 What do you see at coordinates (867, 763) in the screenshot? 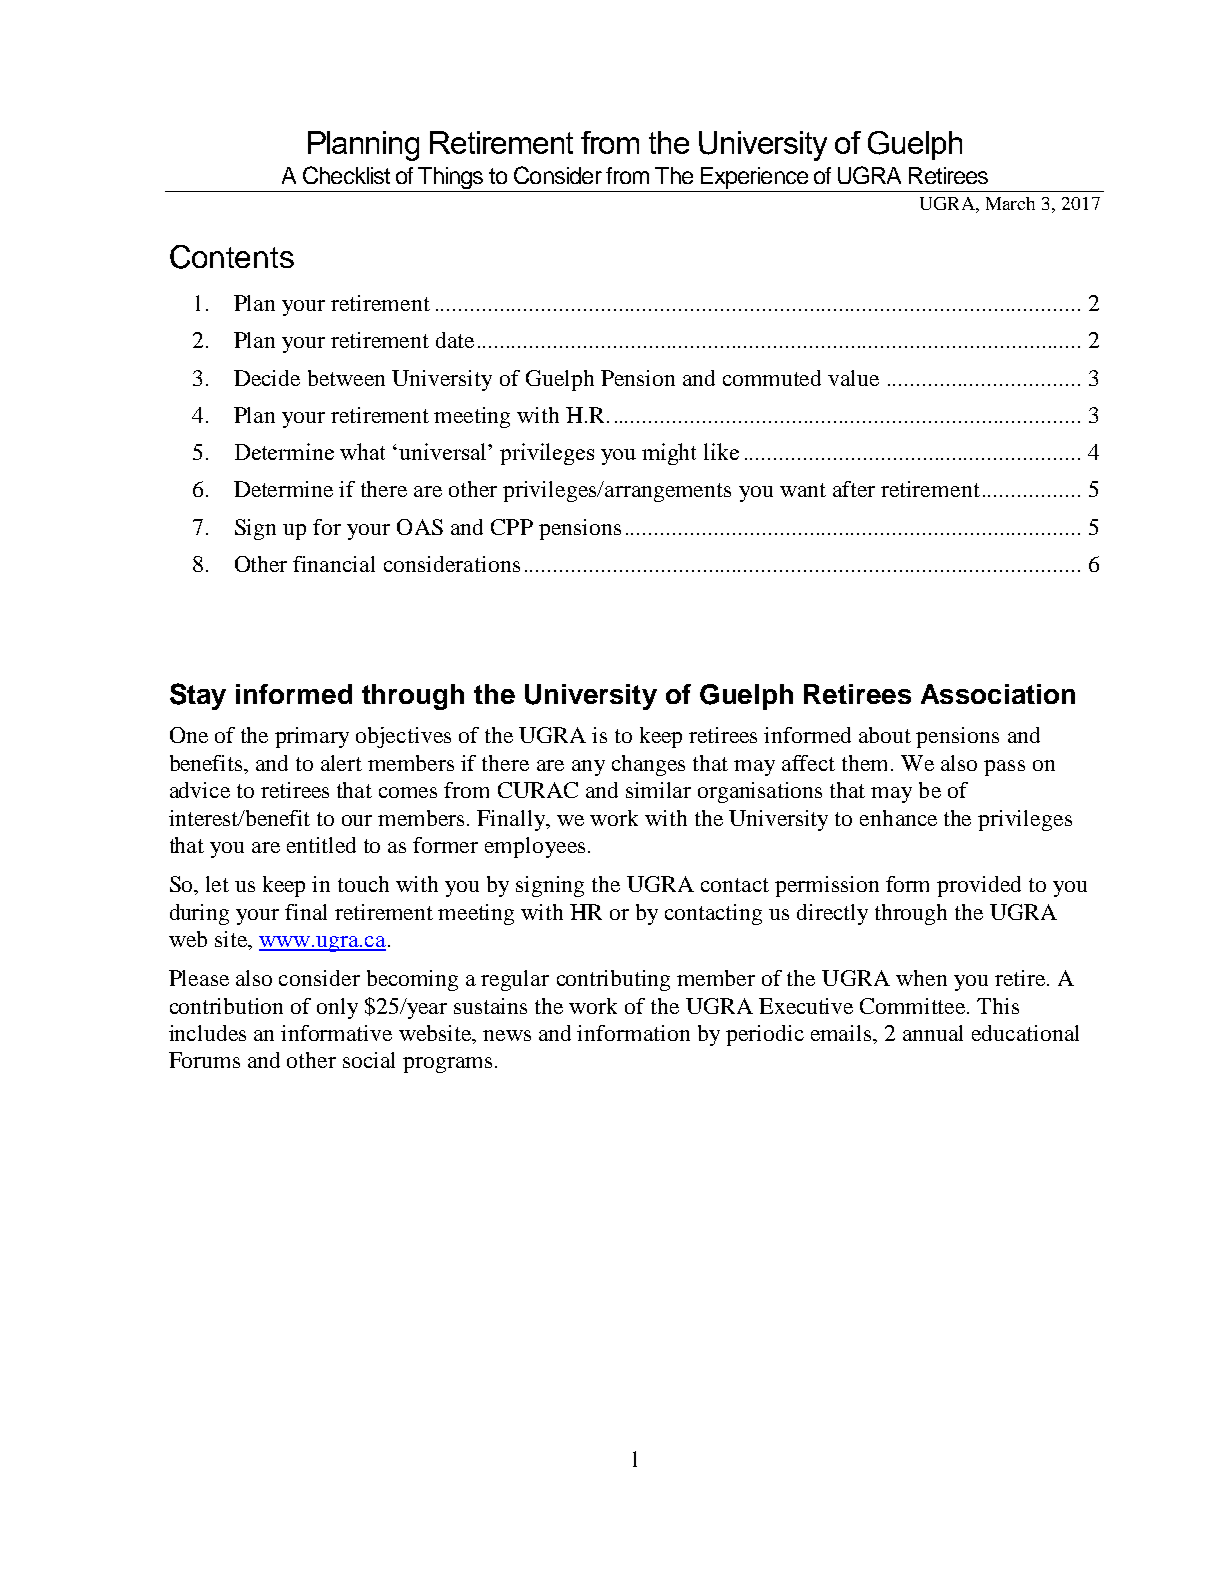
I see `them` at bounding box center [867, 763].
